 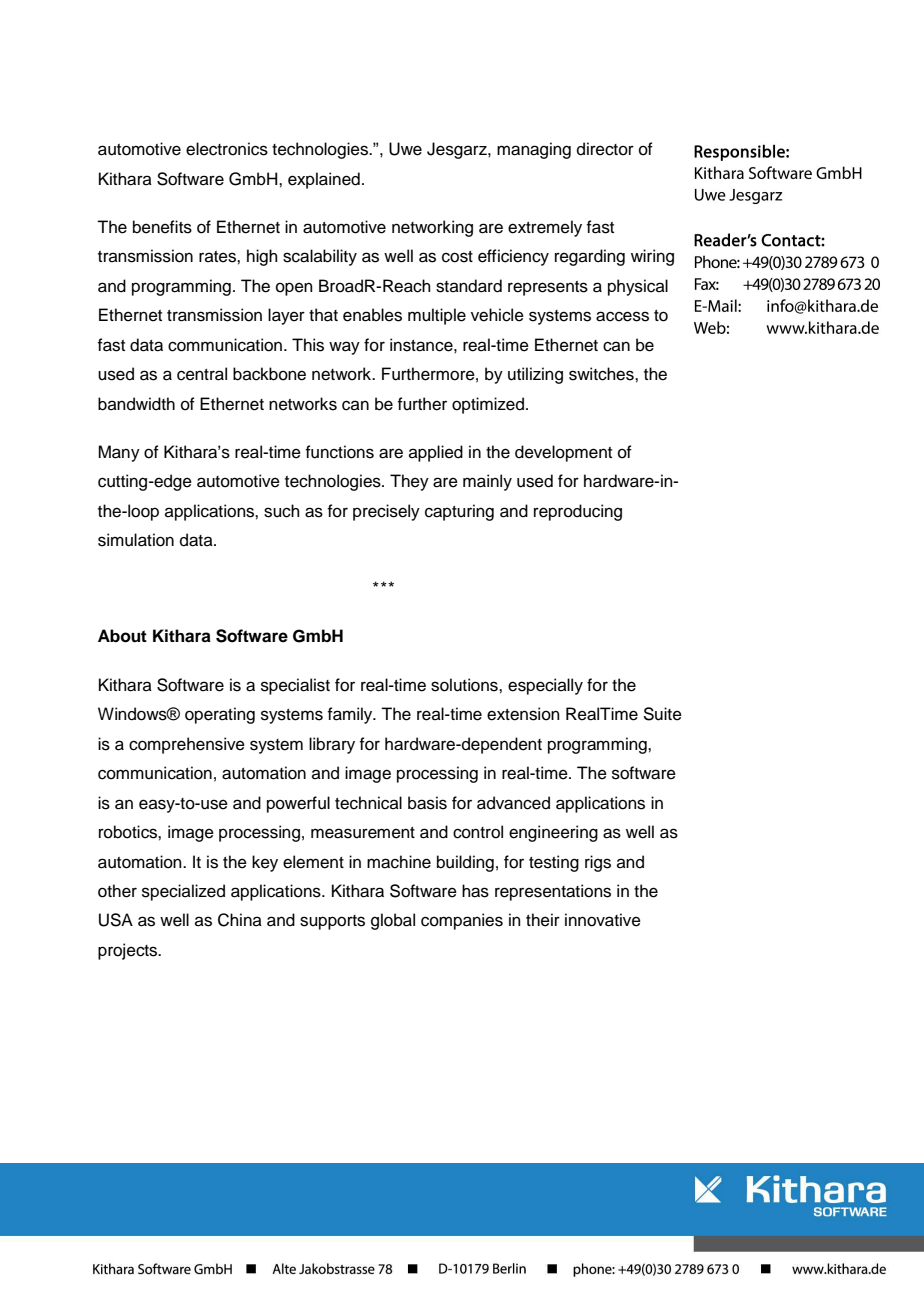 I want to click on reproducing, so click(x=578, y=512).
